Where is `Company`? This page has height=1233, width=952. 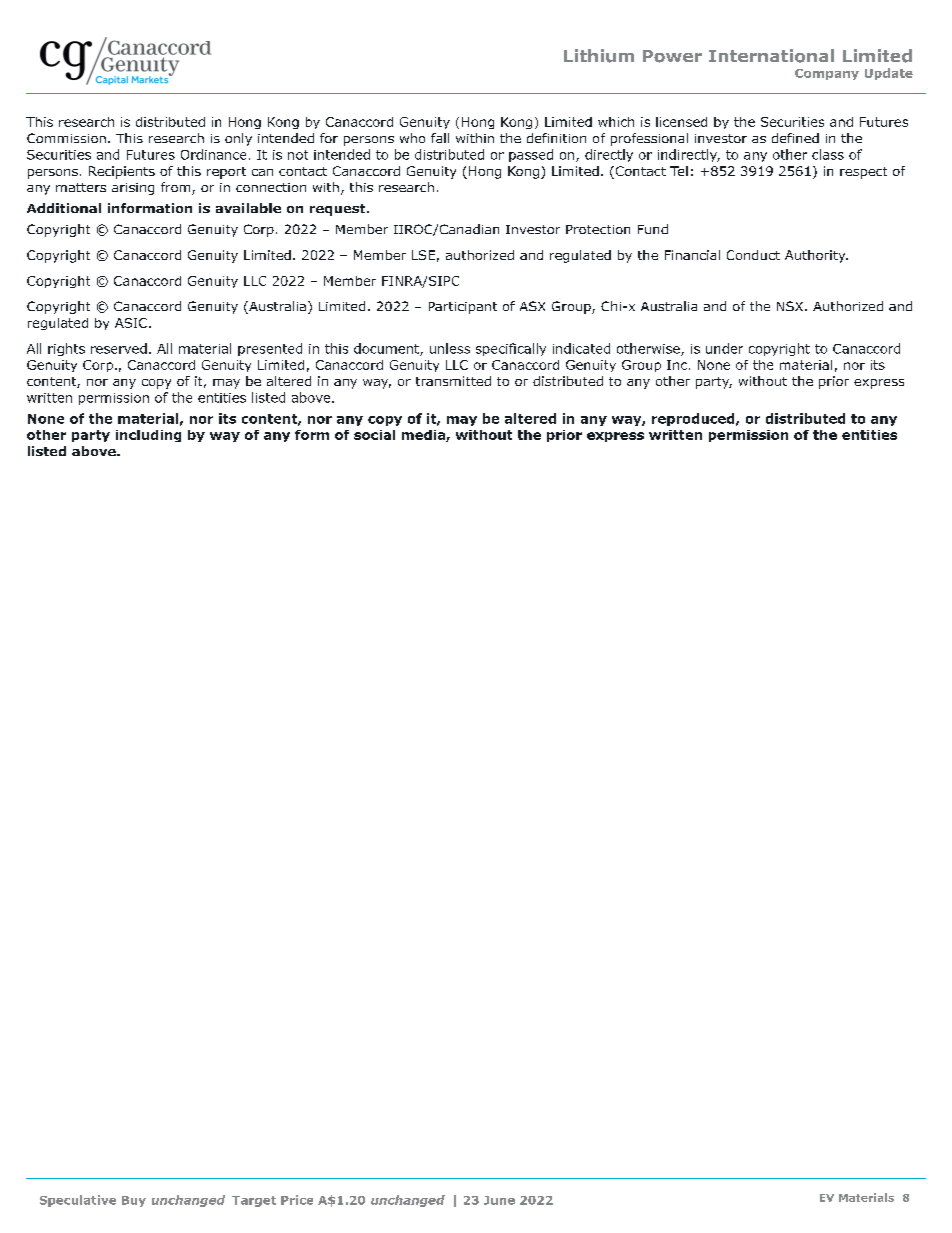
Company is located at coordinates (827, 74).
